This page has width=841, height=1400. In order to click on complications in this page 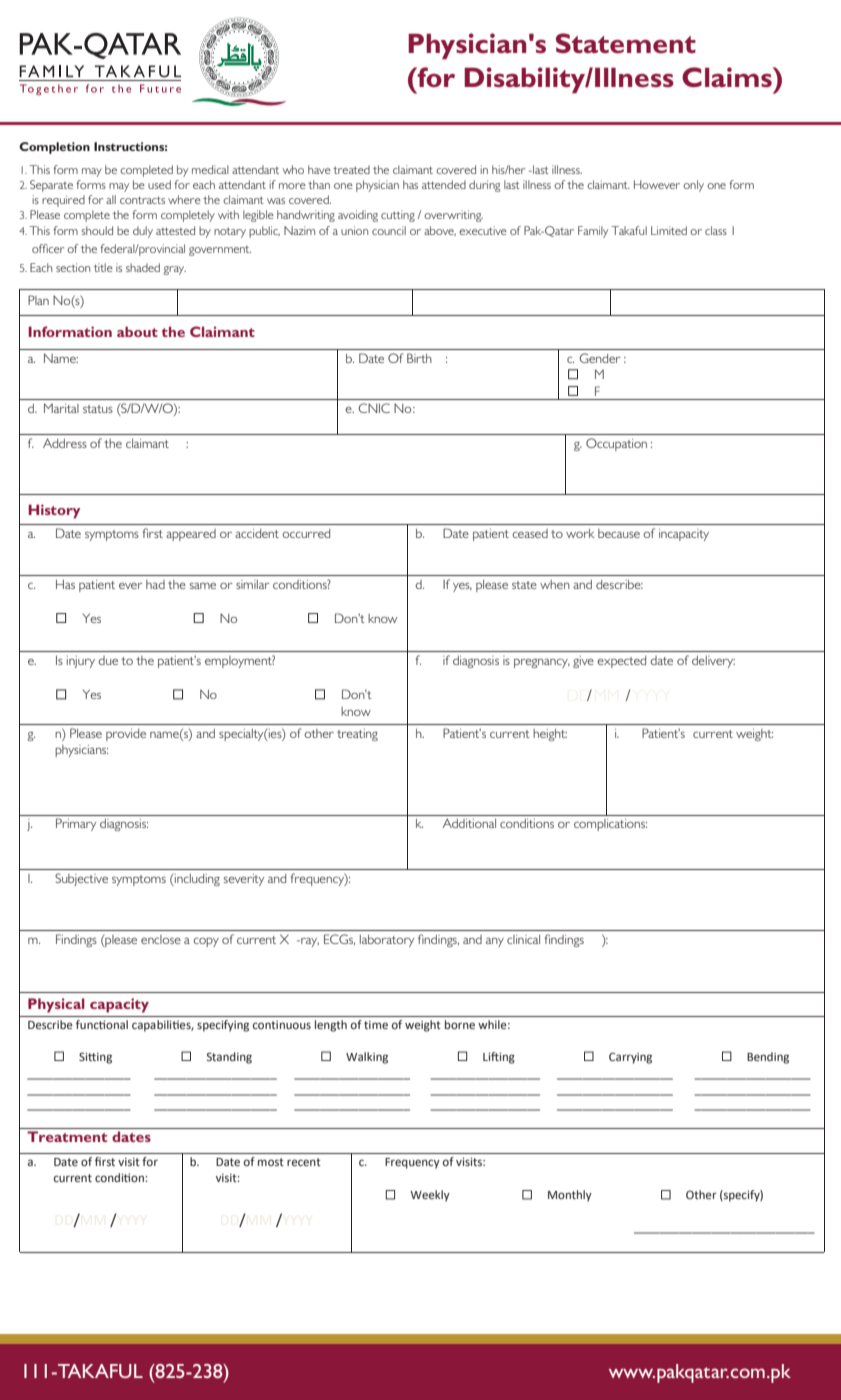, I will do `click(610, 825)`.
